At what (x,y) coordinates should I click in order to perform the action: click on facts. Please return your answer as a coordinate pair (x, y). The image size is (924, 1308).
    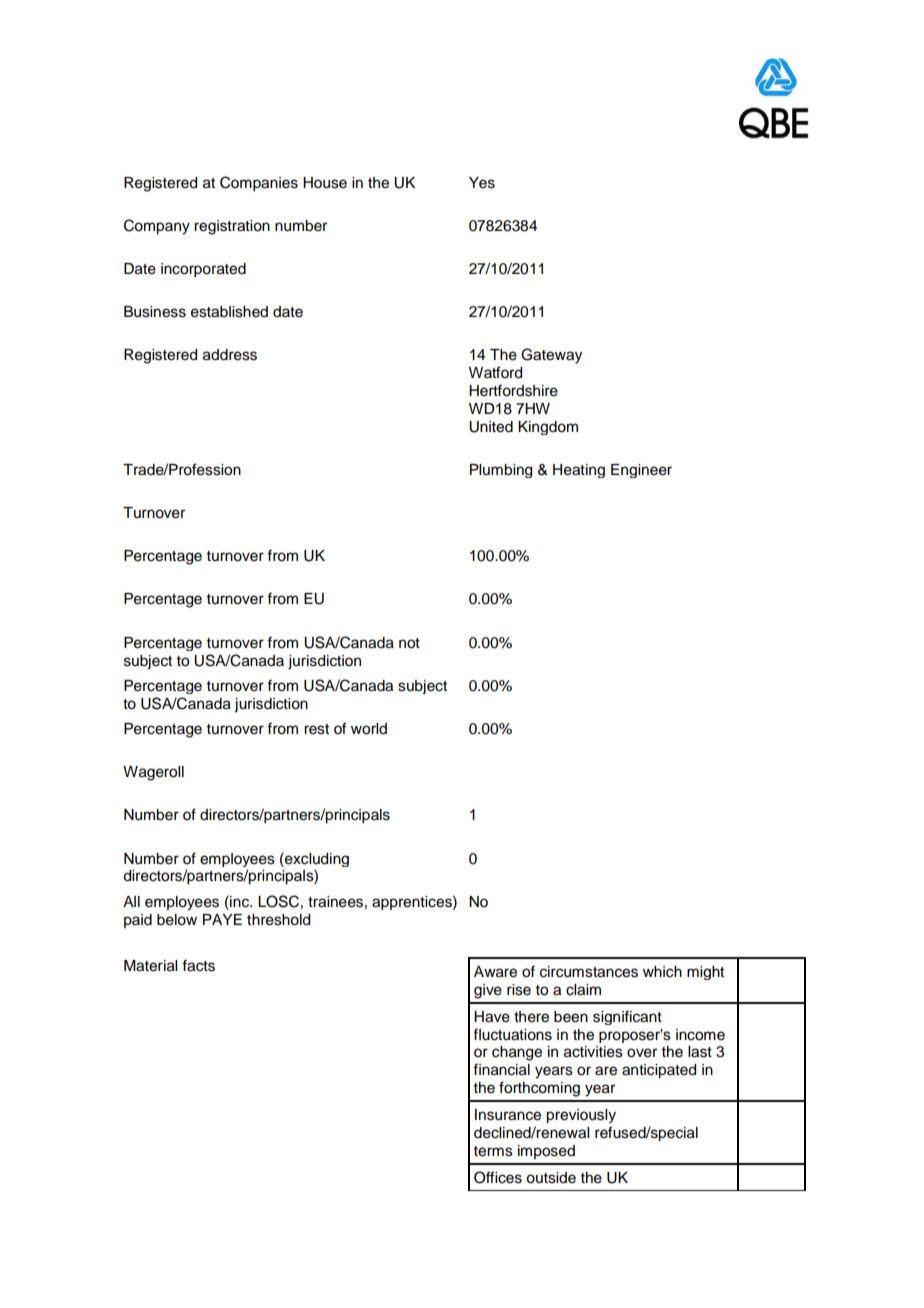
    Looking at the image, I should click on (198, 965).
